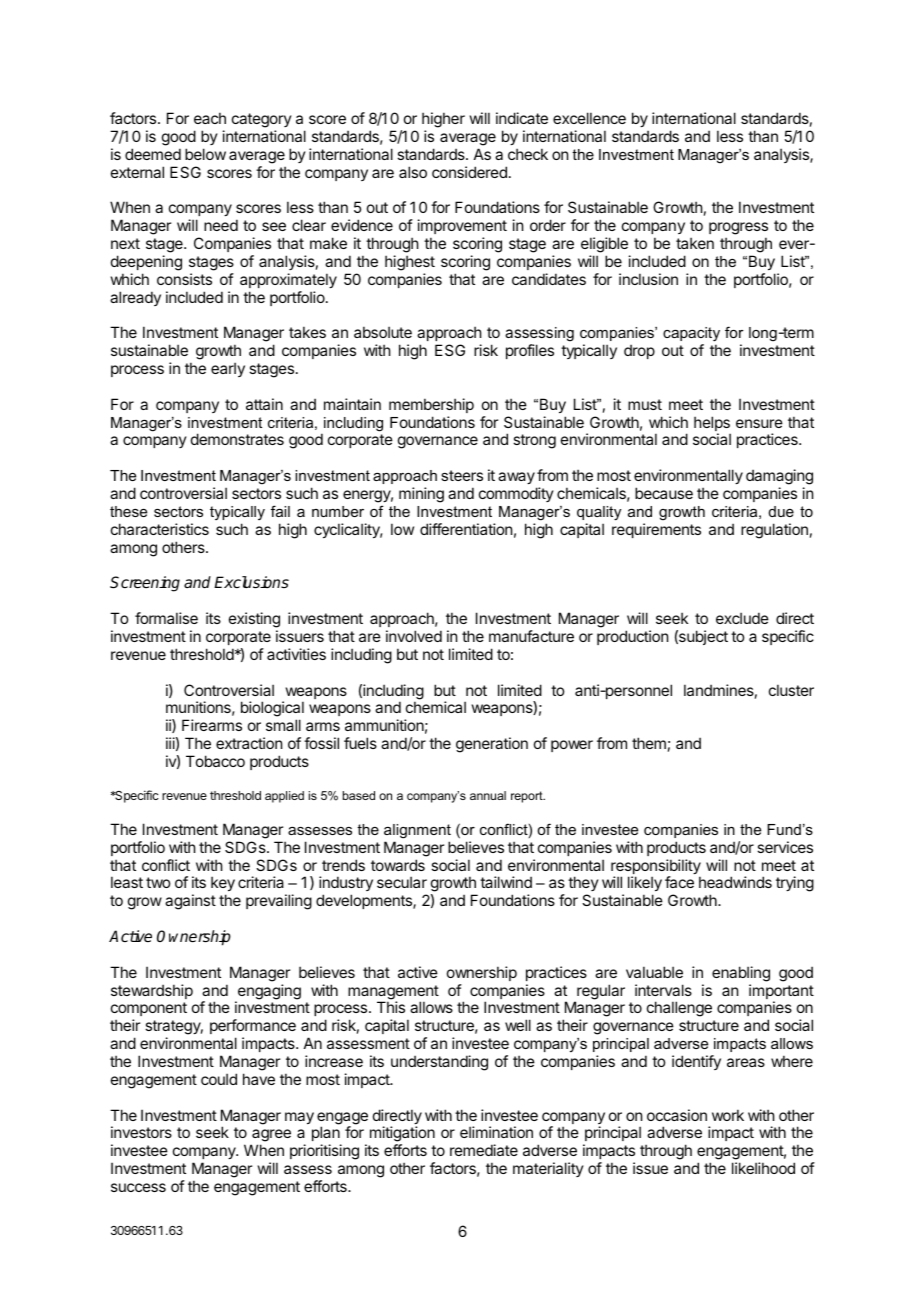 This screenshot has width=924, height=1307. What do you see at coordinates (741, 974) in the screenshot?
I see `enabling` at bounding box center [741, 974].
